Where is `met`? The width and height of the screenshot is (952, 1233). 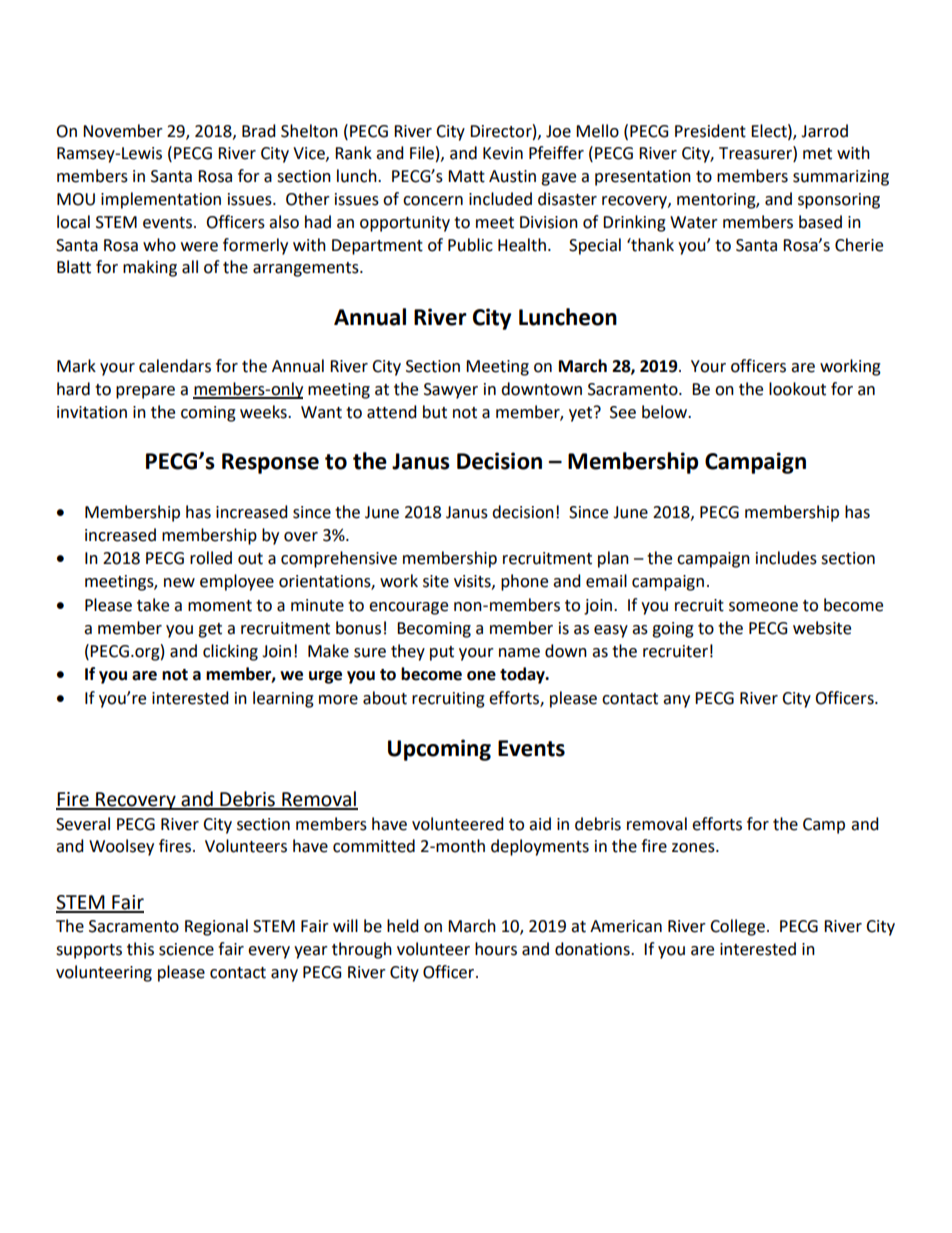 met is located at coordinates (817, 154).
